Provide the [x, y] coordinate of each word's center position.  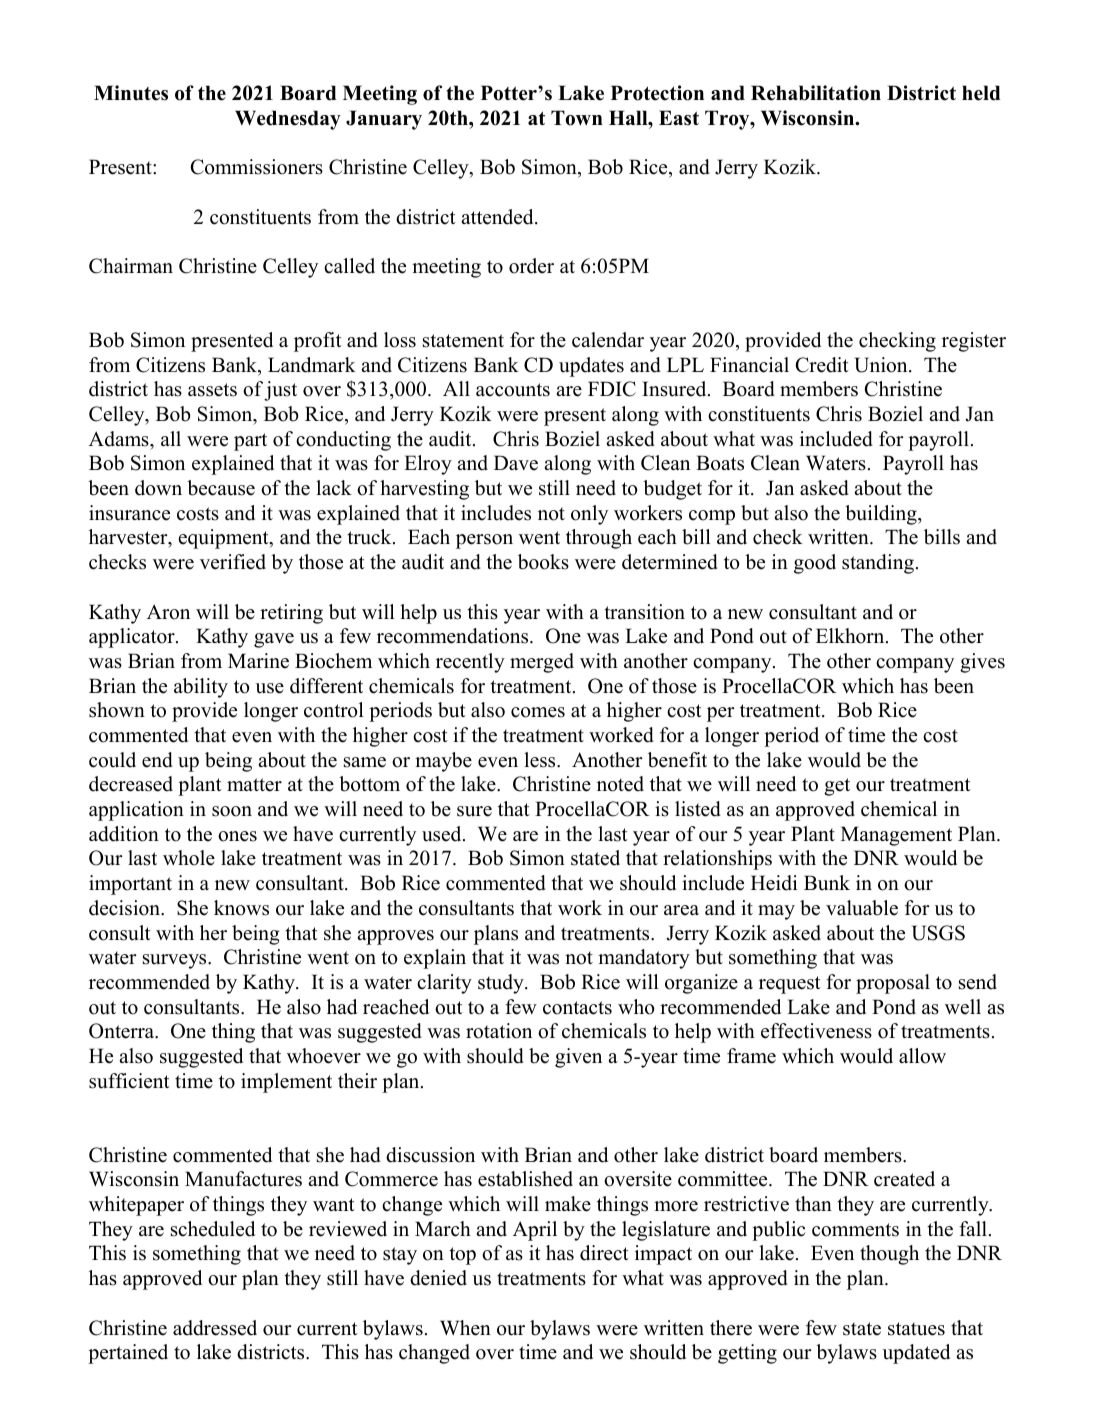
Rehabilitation [816, 93]
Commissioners [257, 167]
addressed [215, 1328]
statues [916, 1329]
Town [577, 118]
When [465, 1328]
